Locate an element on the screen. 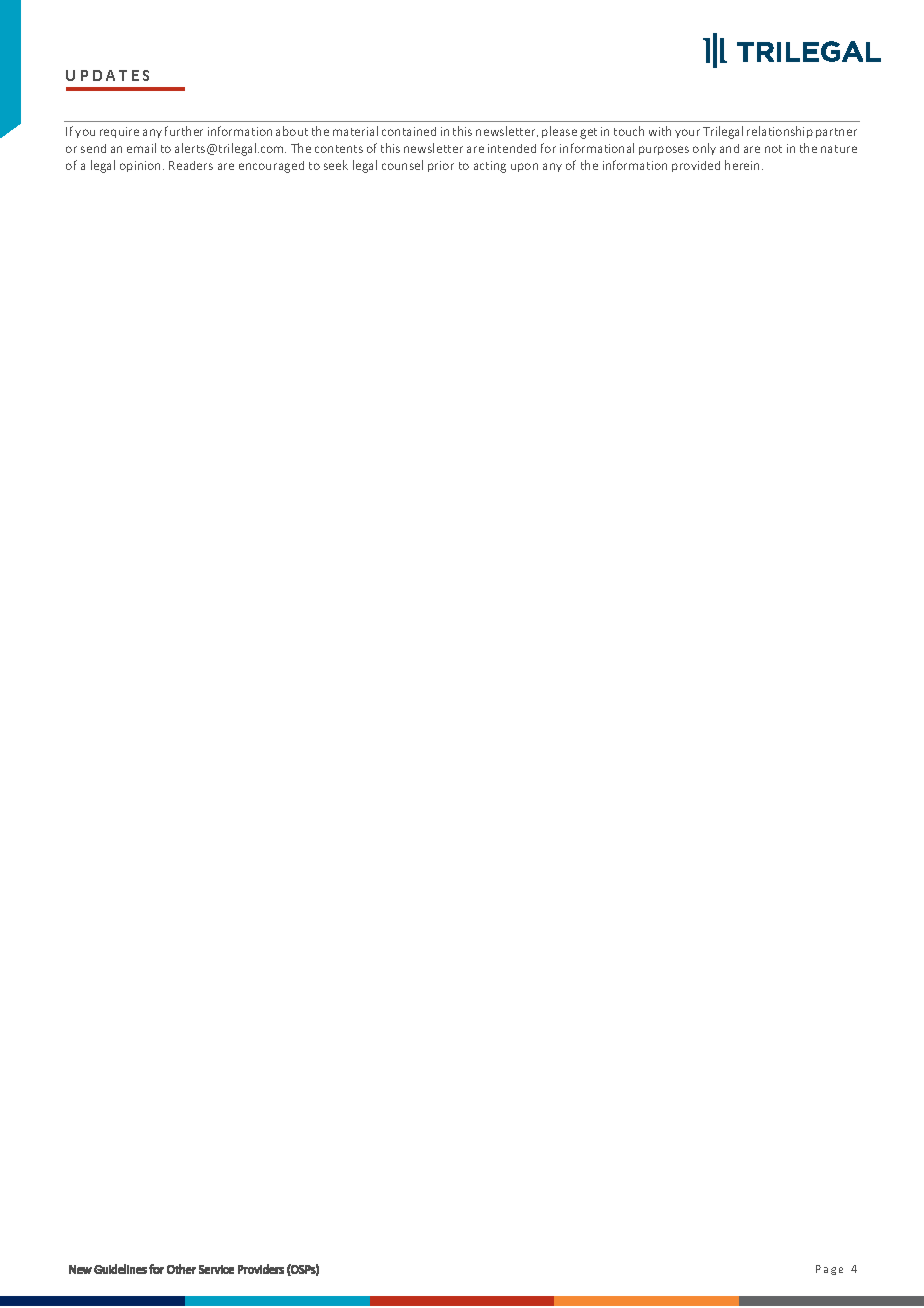  Service is located at coordinates (216, 1269).
